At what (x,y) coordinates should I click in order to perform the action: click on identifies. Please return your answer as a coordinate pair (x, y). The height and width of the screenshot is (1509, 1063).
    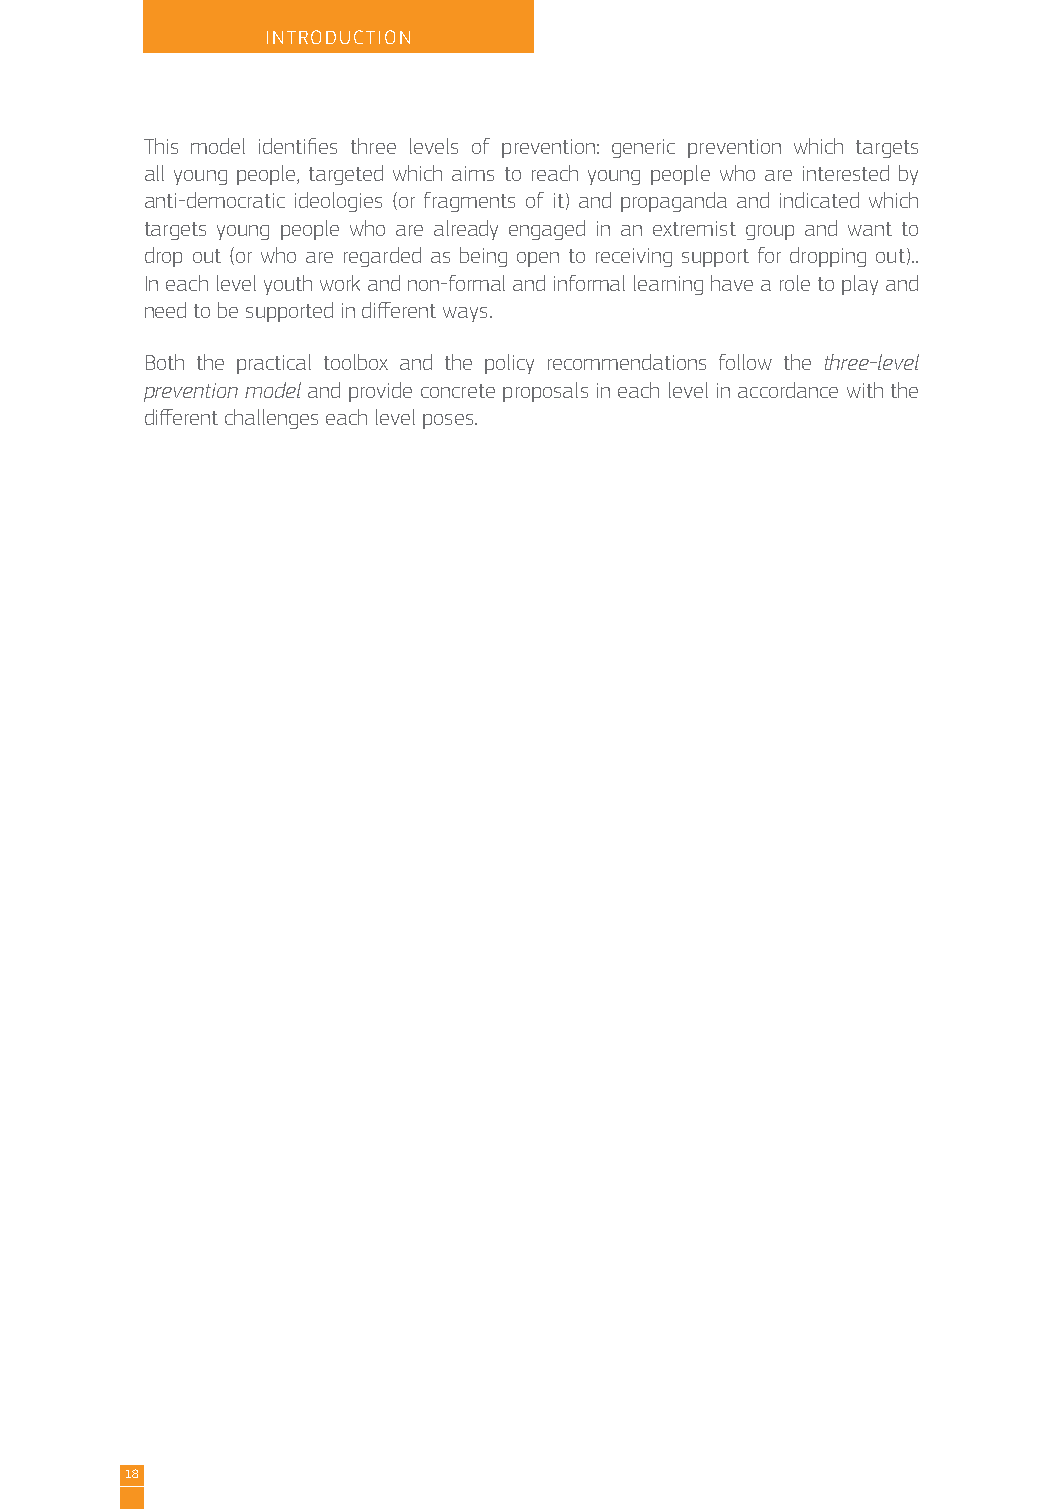
    Looking at the image, I should click on (298, 146).
